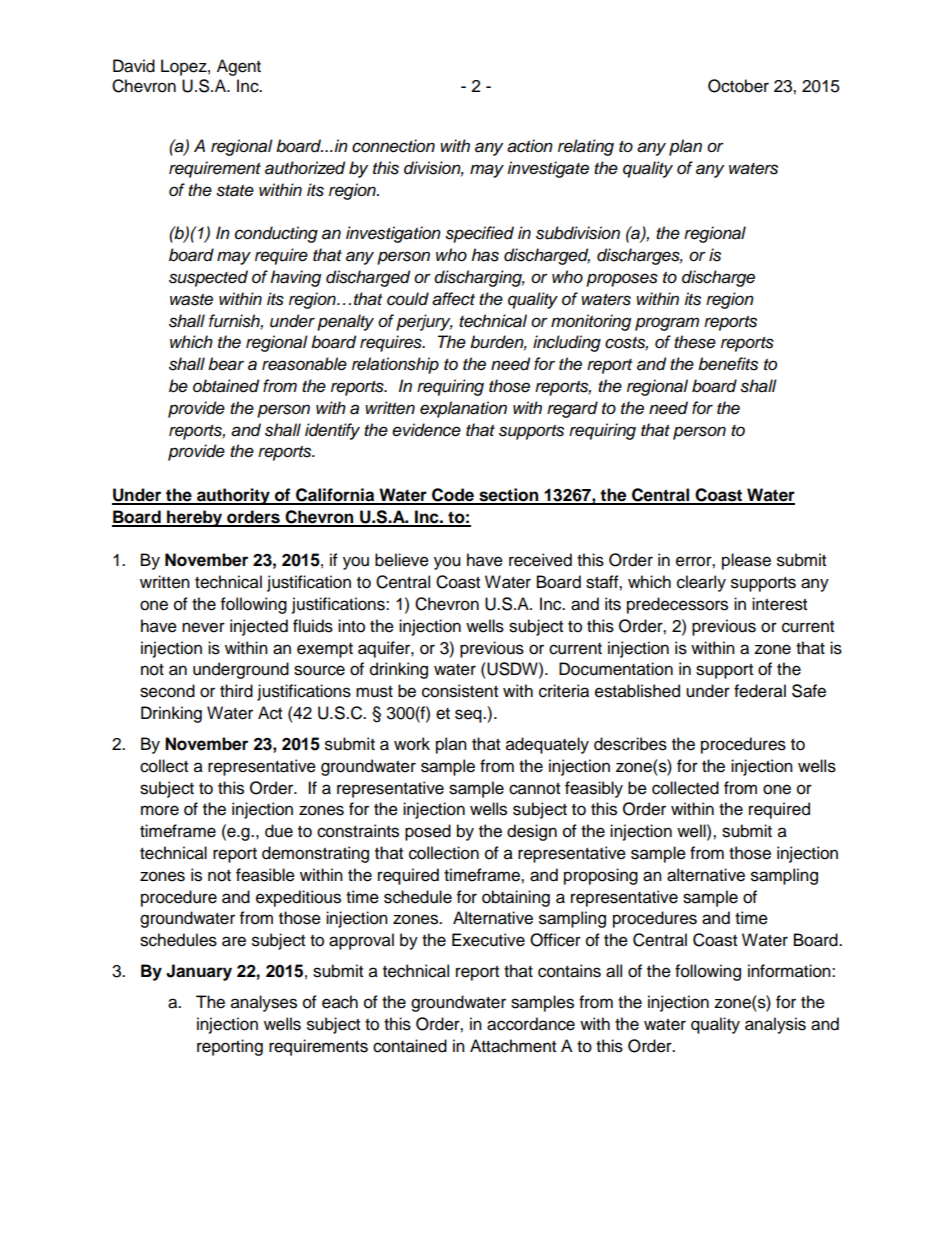 The height and width of the screenshot is (1233, 952). I want to click on hereby, so click(195, 518).
